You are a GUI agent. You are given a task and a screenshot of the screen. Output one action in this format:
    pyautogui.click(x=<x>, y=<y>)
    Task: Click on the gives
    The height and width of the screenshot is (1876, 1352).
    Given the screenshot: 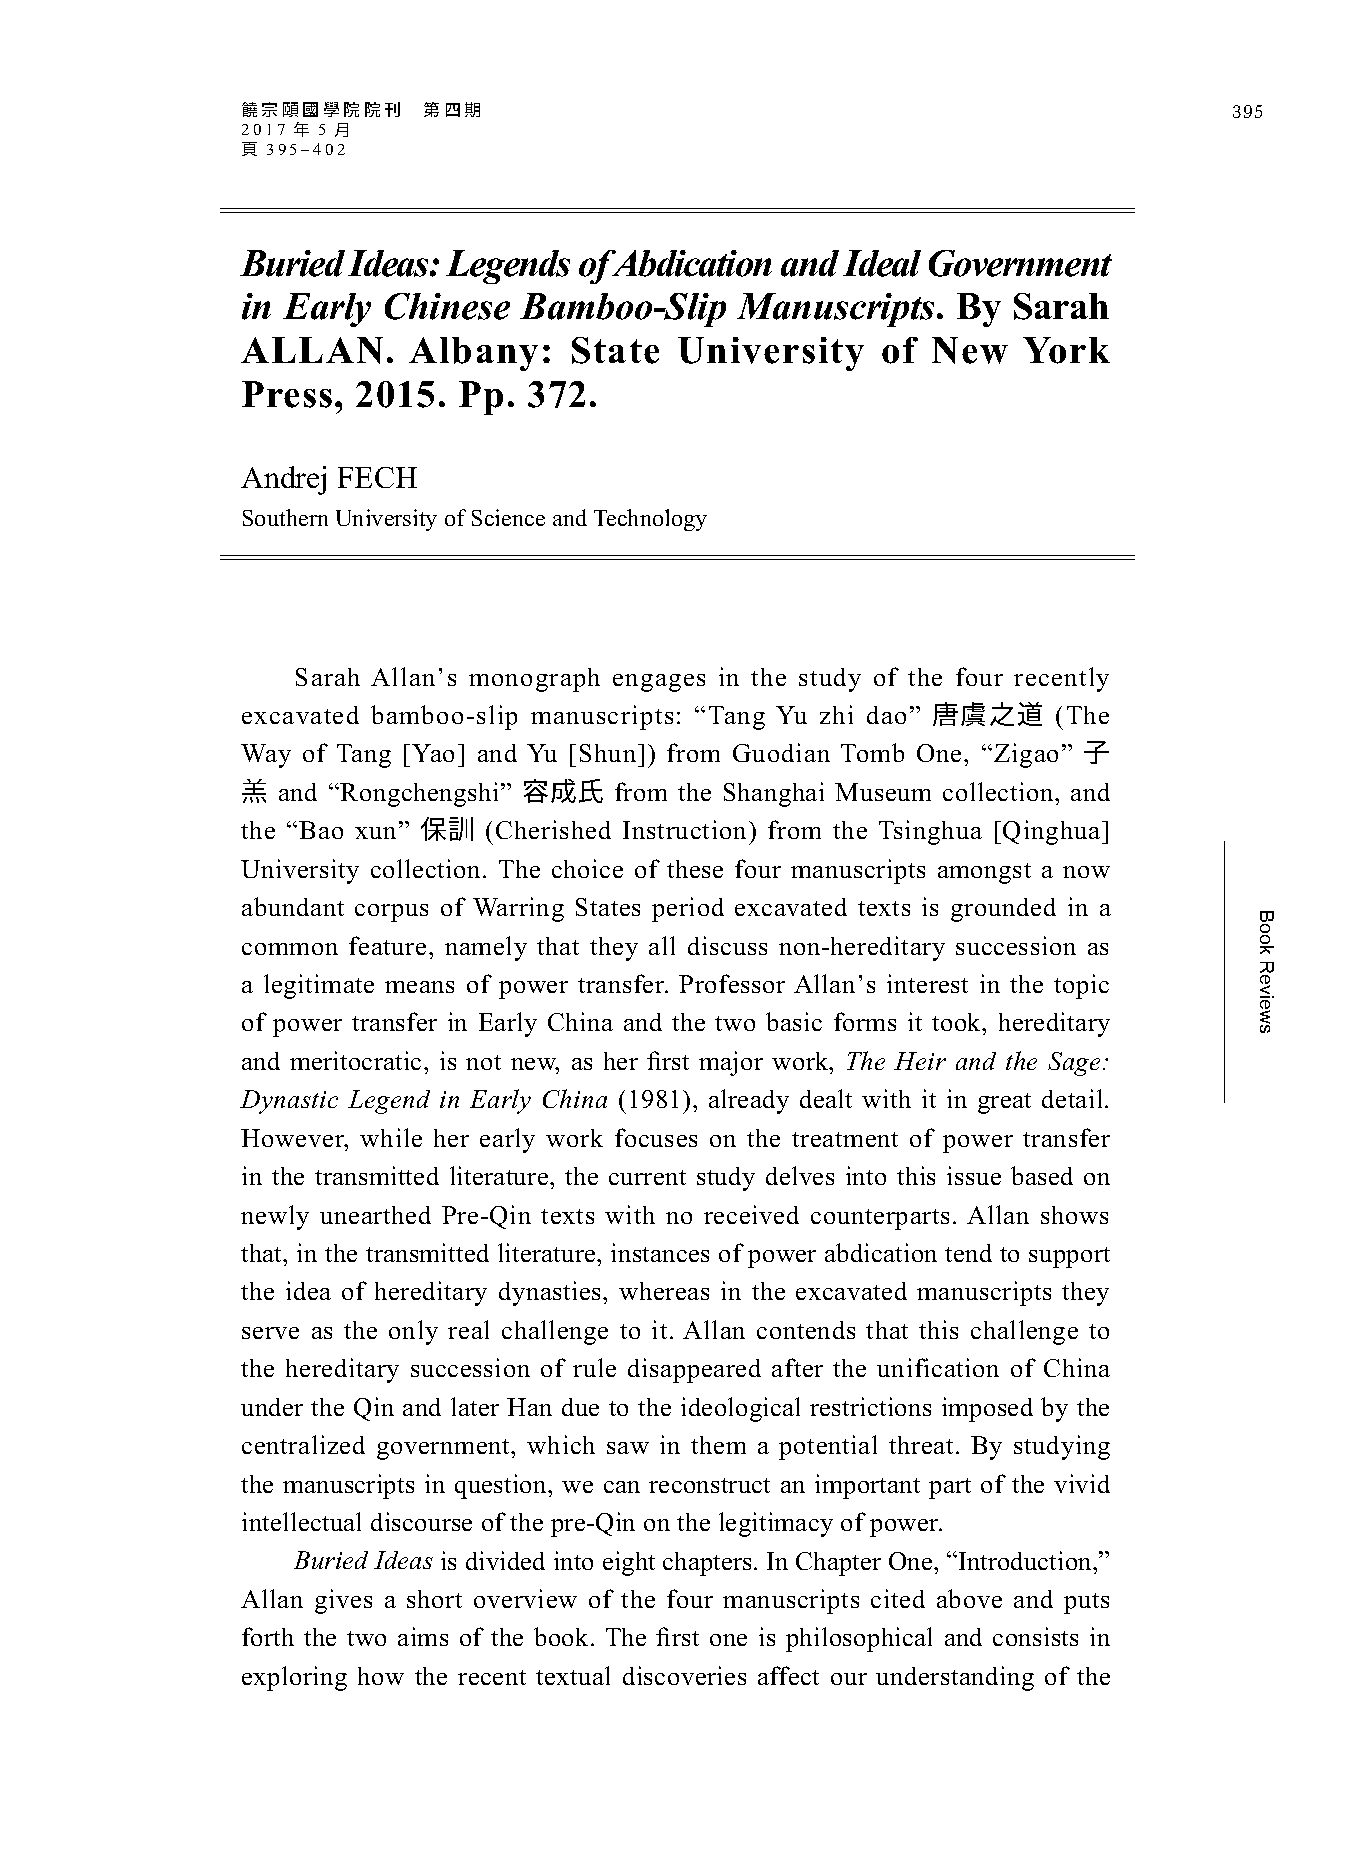 What is the action you would take?
    pyautogui.click(x=343, y=1601)
